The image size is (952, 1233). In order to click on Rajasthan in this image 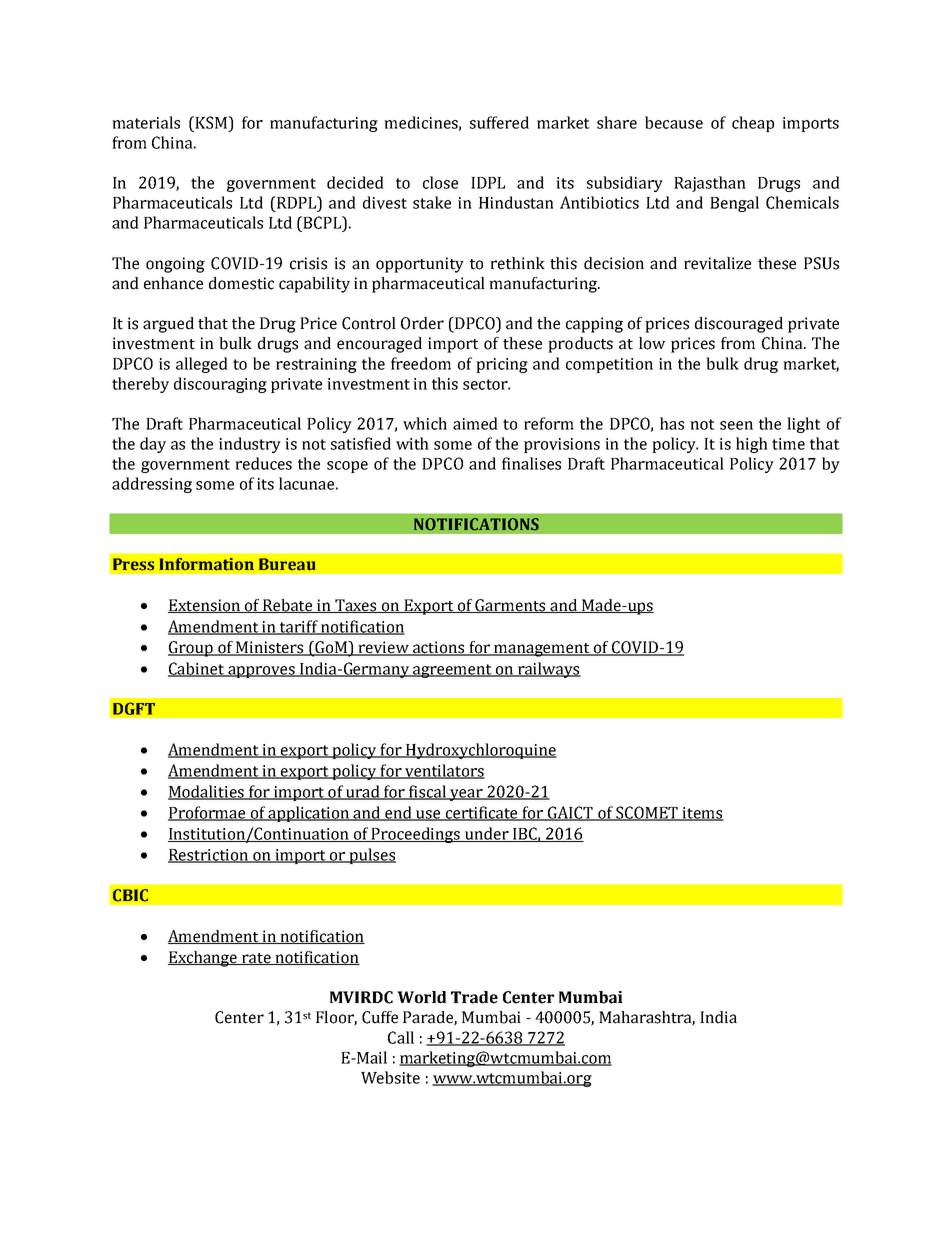, I will do `click(710, 184)`.
